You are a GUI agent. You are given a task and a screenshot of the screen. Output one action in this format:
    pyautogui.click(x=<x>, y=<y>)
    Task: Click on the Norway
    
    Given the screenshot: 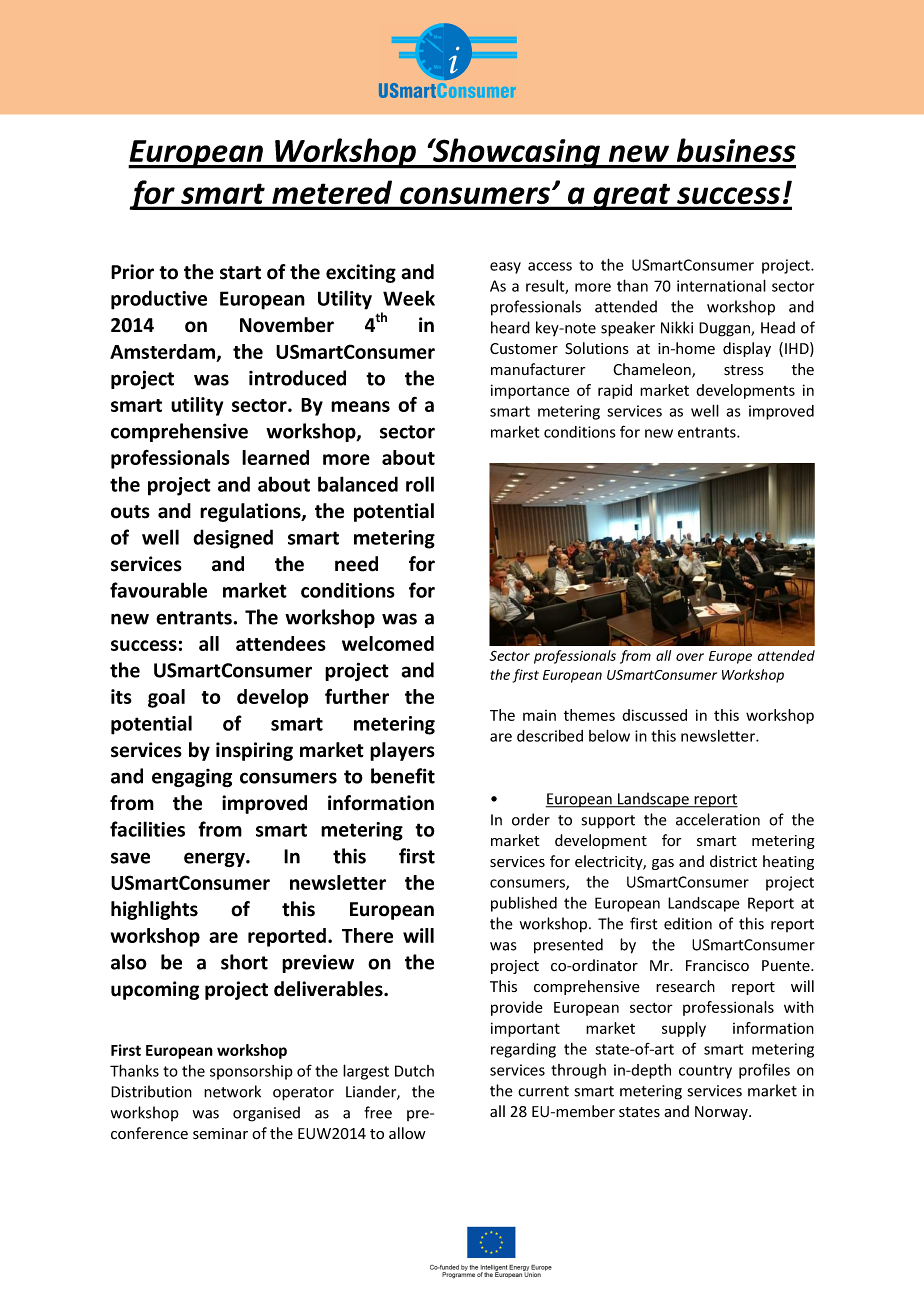 What is the action you would take?
    pyautogui.click(x=722, y=1113)
